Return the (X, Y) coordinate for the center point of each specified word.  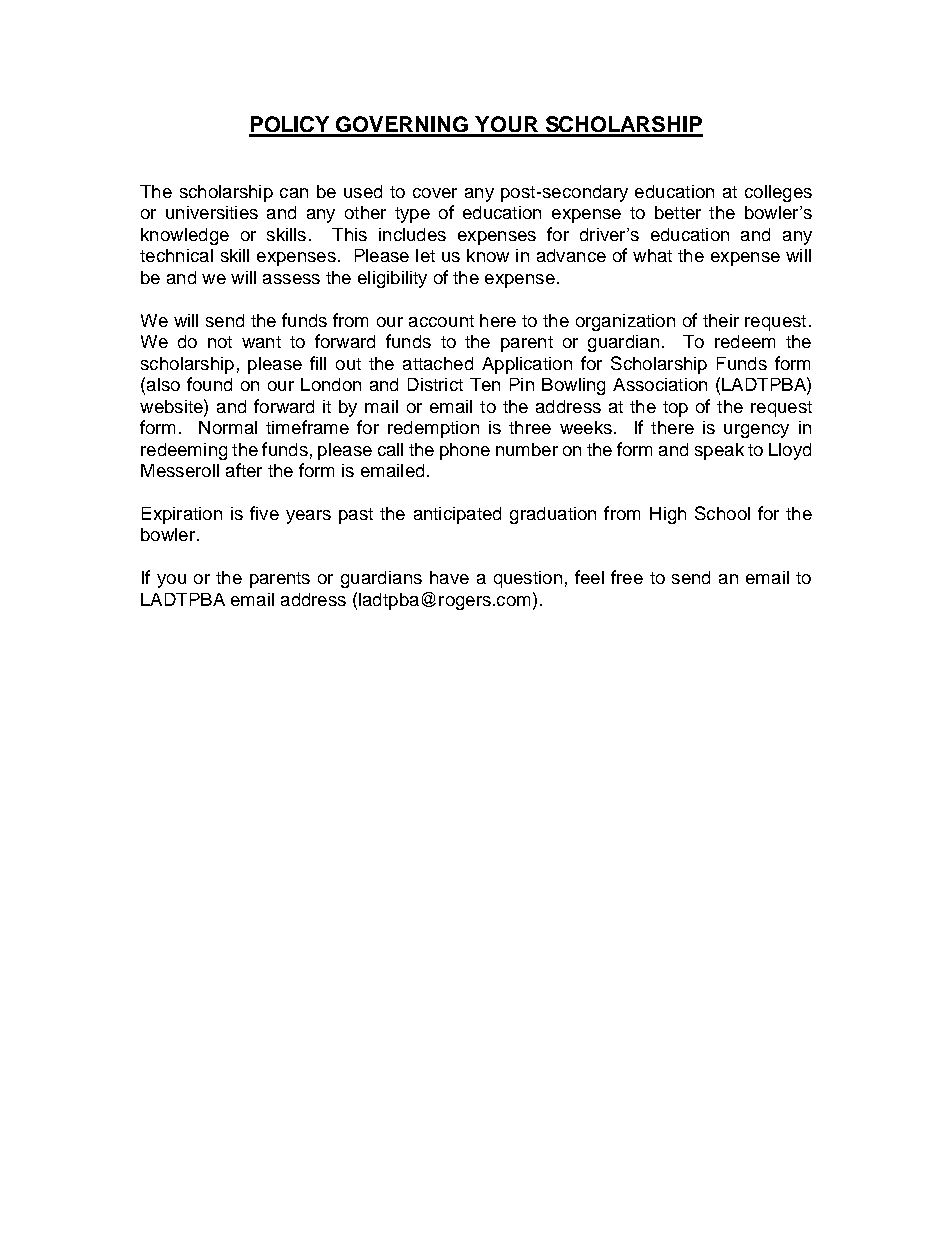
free (627, 577)
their (721, 320)
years (308, 517)
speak (719, 451)
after (244, 470)
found (209, 384)
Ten (485, 384)
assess (291, 279)
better (678, 212)
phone (465, 451)
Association (660, 384)
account (441, 321)
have (449, 577)
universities (212, 212)
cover (435, 193)
